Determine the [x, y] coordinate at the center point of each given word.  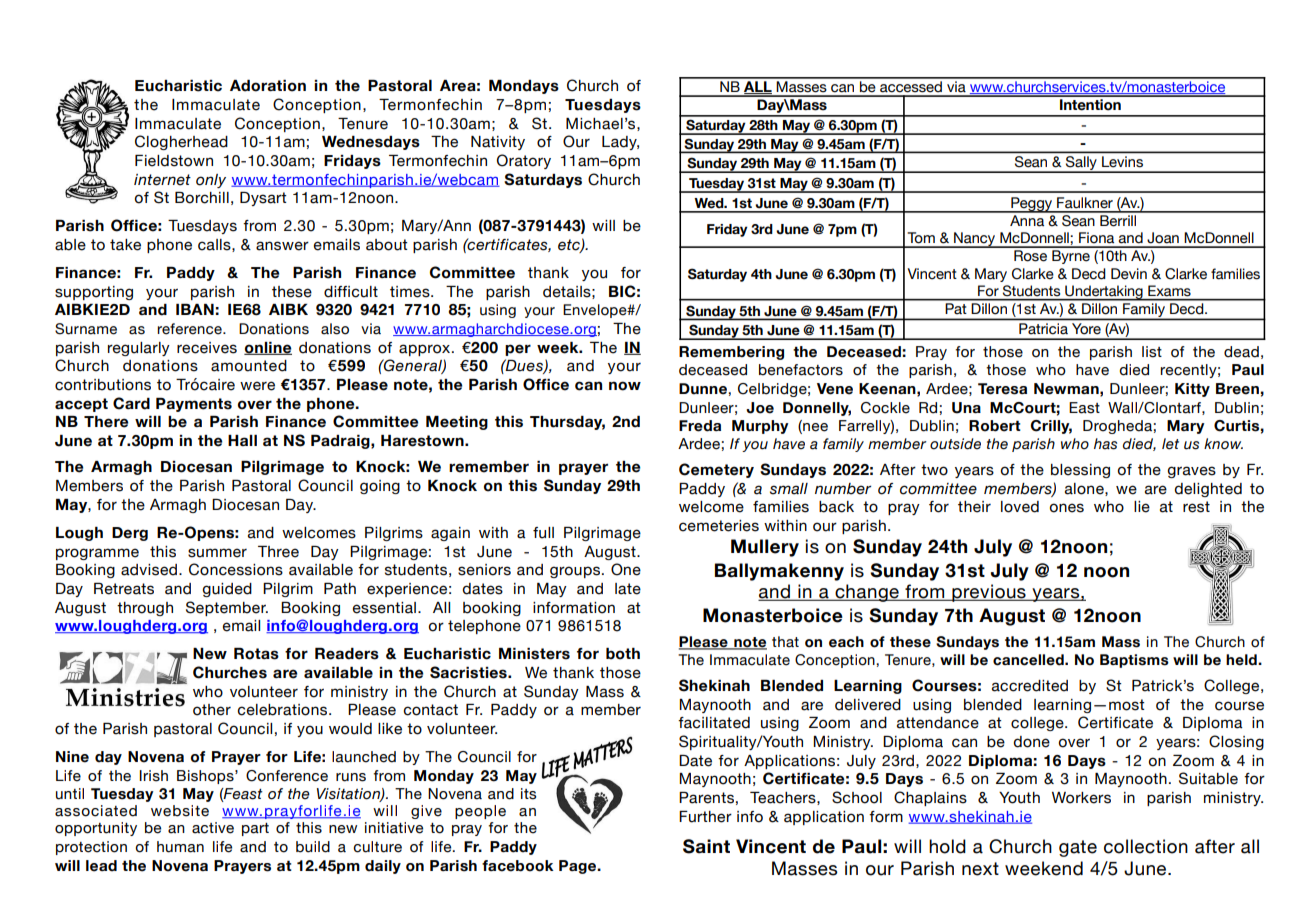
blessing [1080, 471]
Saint [706, 846]
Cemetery [716, 470]
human [180, 847]
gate [1078, 848]
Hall [242, 440]
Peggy [1032, 205]
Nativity [498, 143]
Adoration [268, 86]
